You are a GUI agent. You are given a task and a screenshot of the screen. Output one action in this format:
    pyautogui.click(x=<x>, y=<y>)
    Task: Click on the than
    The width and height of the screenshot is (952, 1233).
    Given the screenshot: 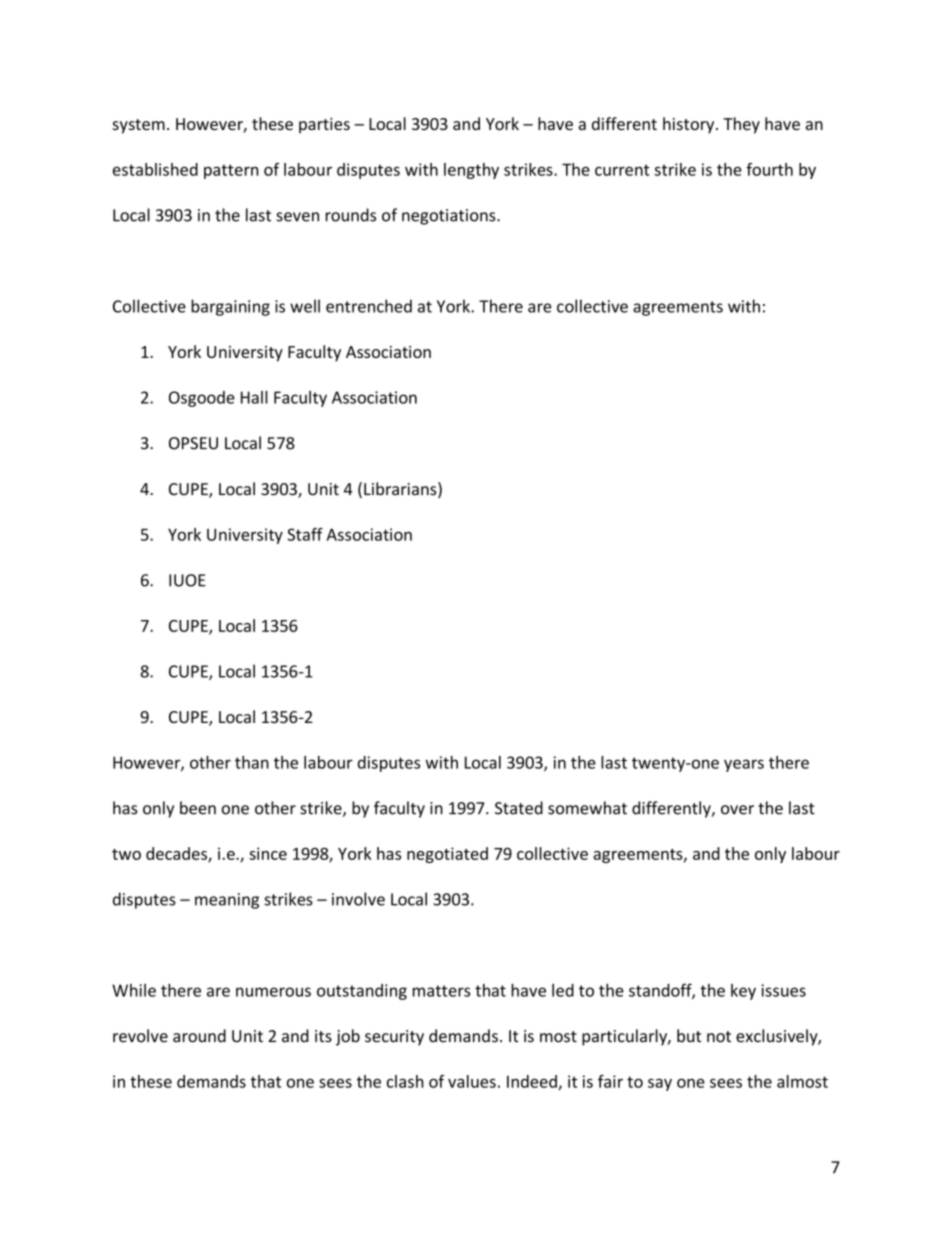 What is the action you would take?
    pyautogui.click(x=252, y=762)
